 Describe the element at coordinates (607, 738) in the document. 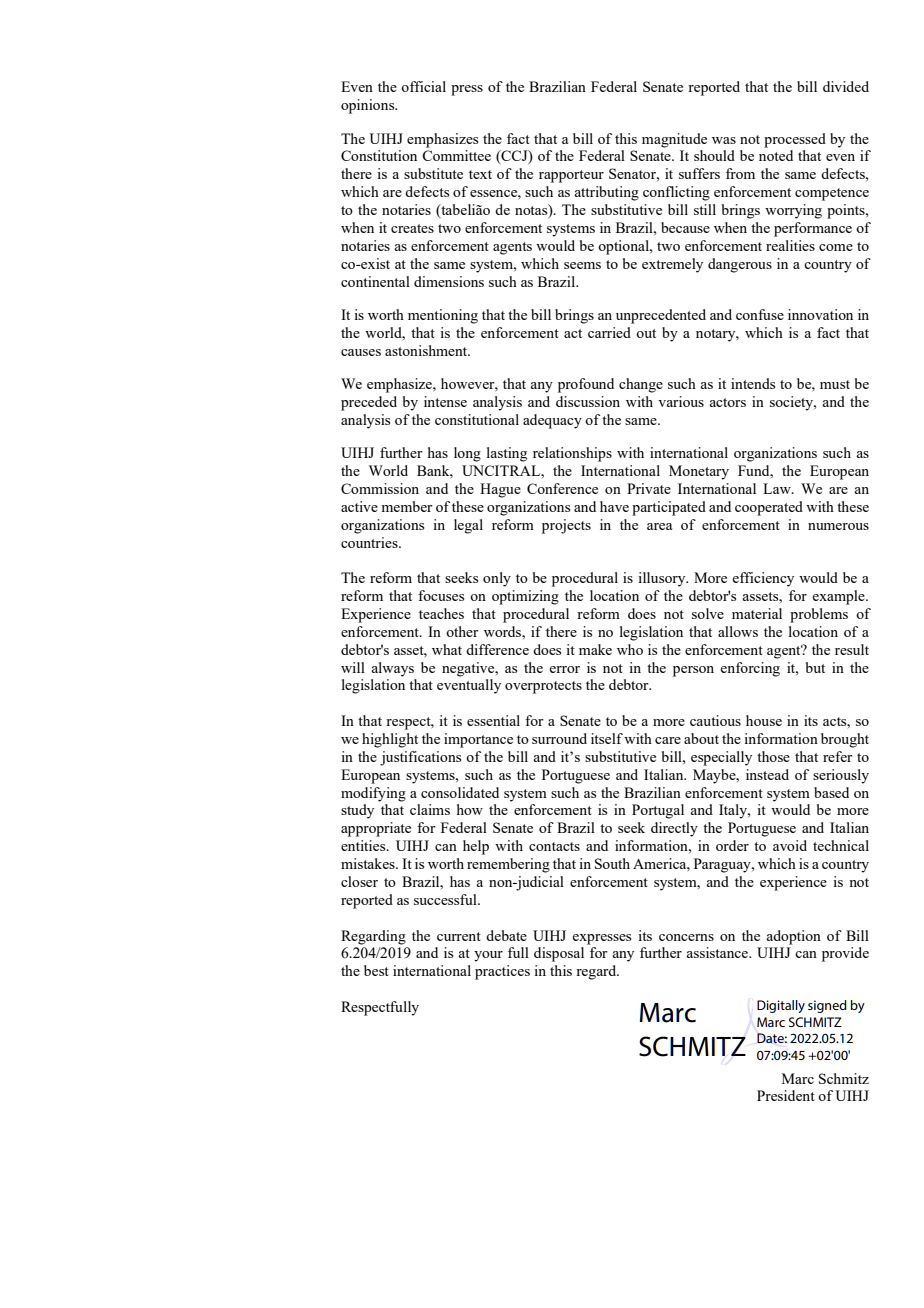

I see `itself` at that location.
